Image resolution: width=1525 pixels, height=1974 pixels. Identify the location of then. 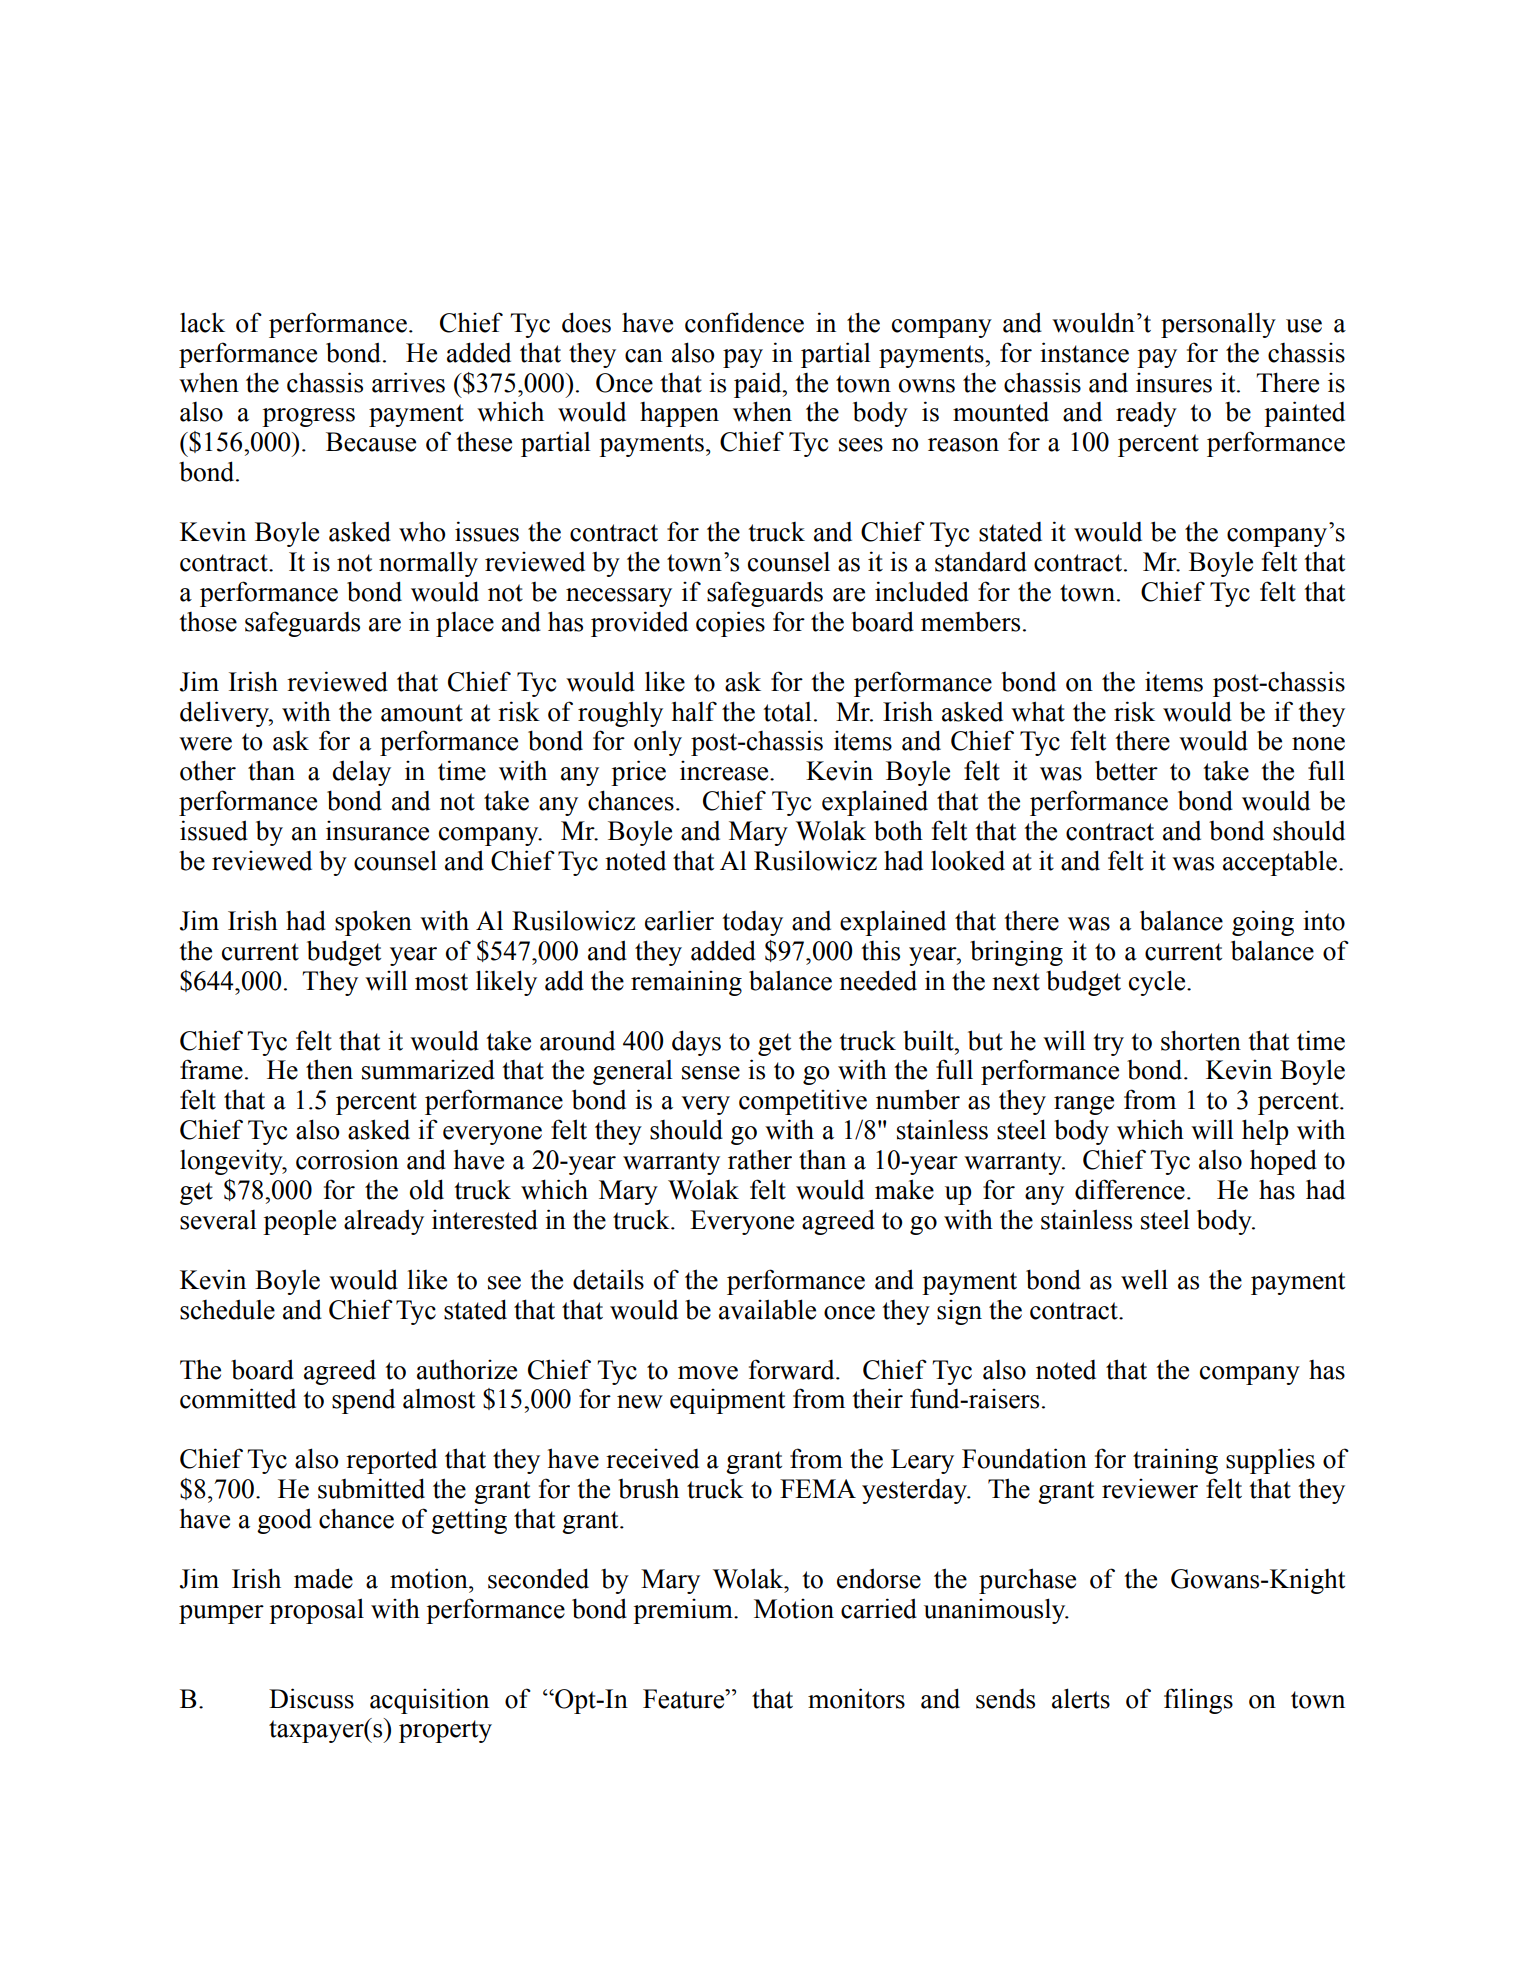
(329, 1069).
